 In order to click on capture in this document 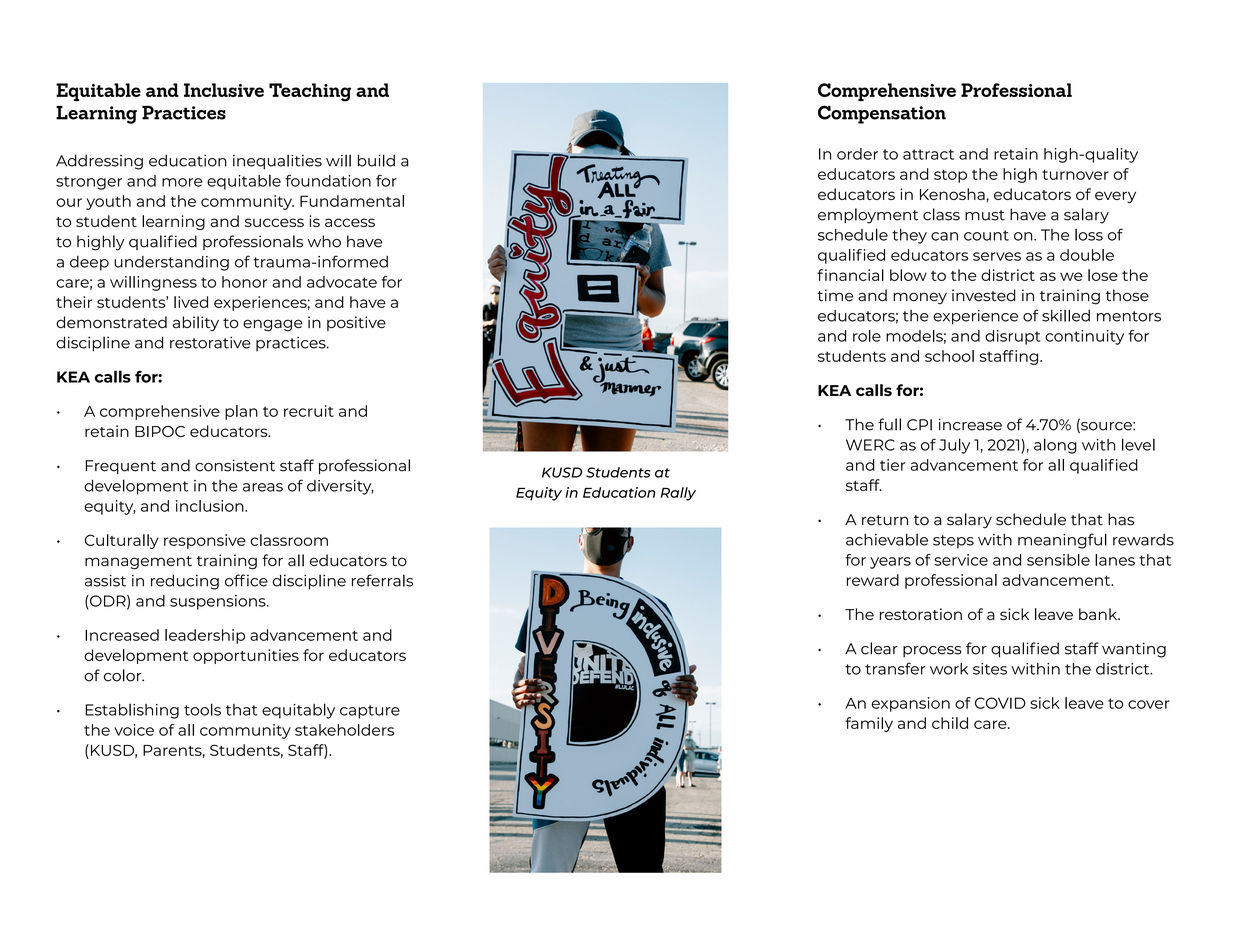, I will do `click(370, 712)`.
